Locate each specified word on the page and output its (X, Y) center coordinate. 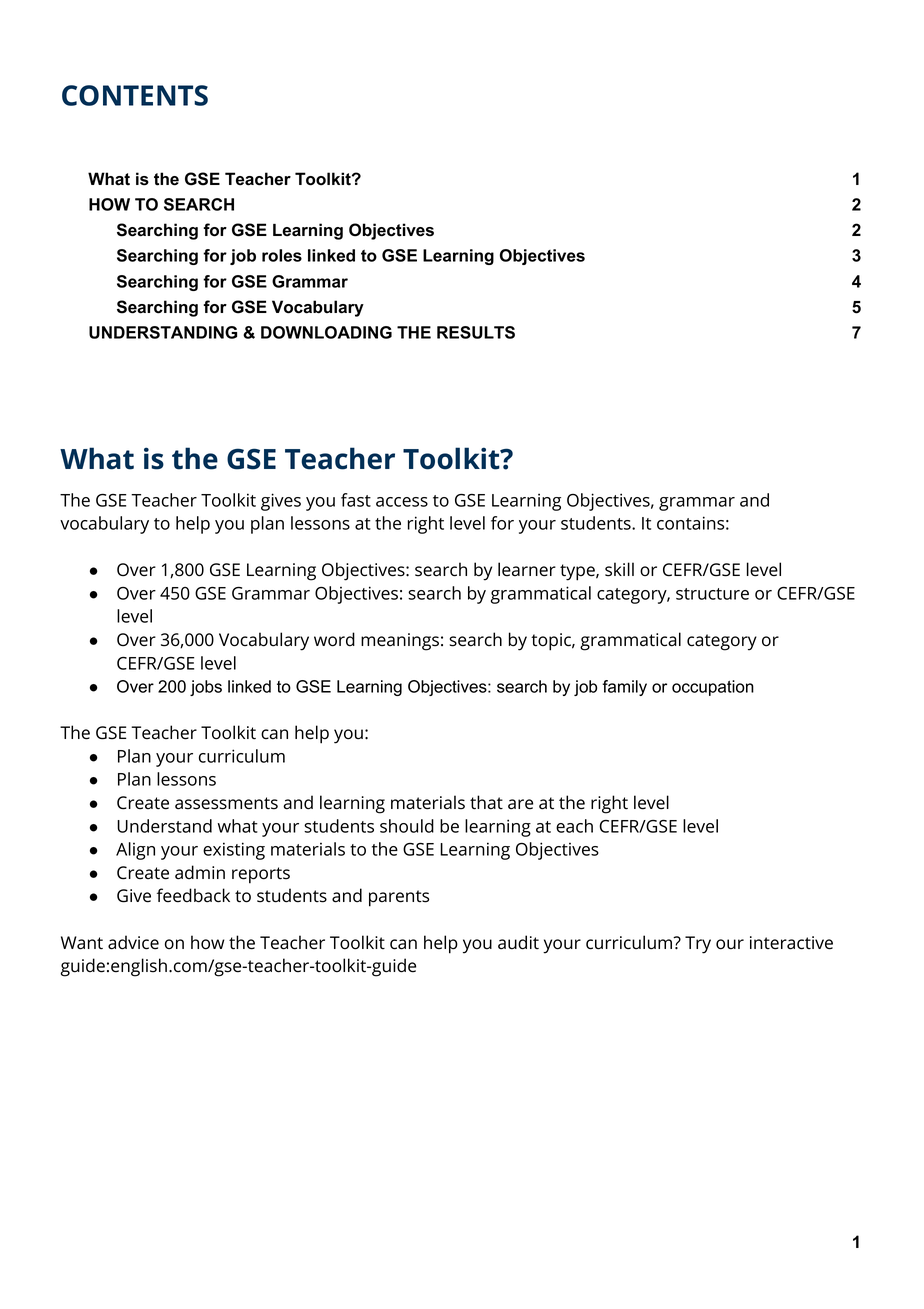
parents (399, 898)
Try (698, 945)
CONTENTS (135, 95)
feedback (193, 895)
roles (282, 255)
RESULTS (476, 332)
